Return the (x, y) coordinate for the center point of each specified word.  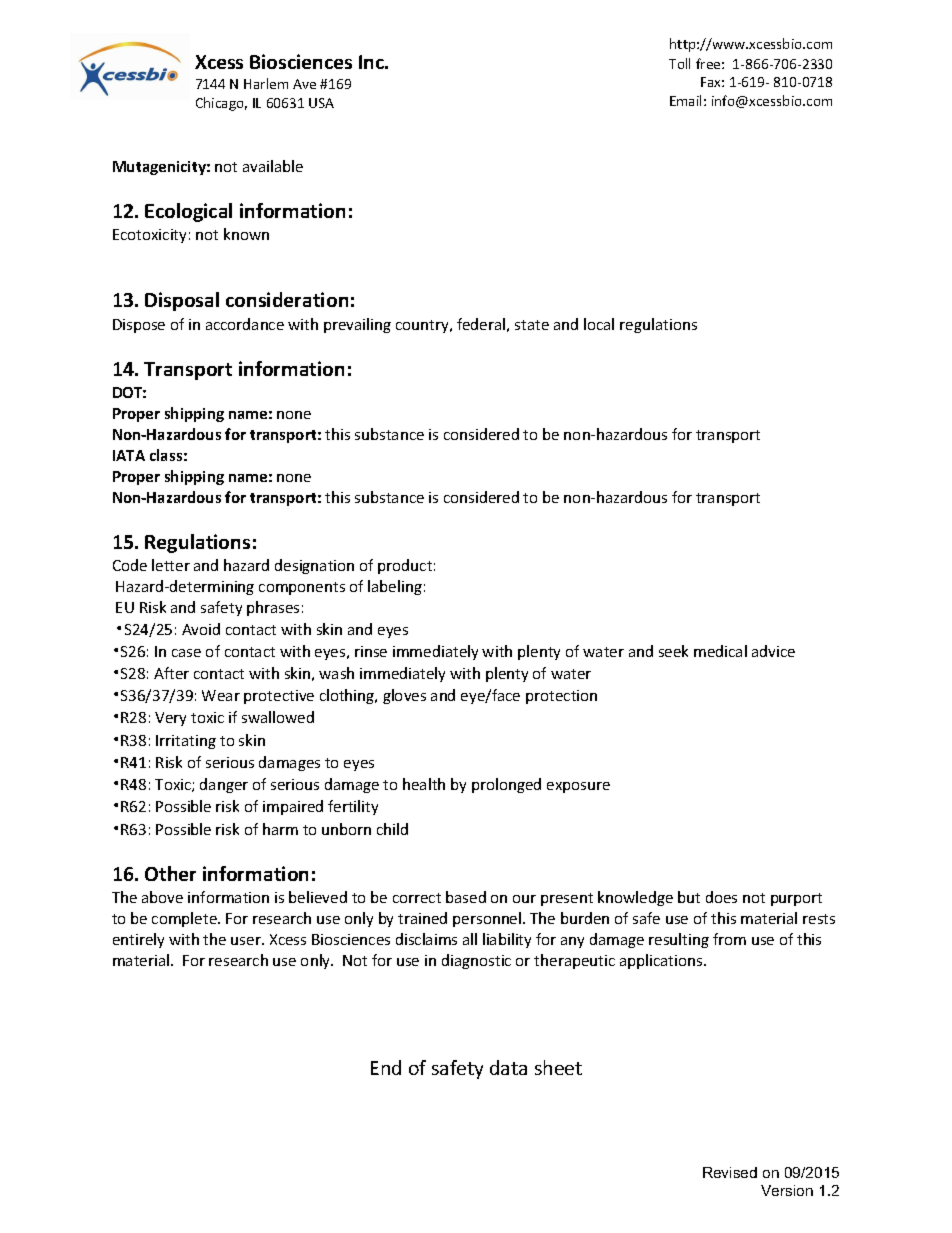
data (508, 1067)
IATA (129, 455)
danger (224, 785)
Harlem (266, 83)
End (386, 1067)
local (599, 324)
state (532, 325)
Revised (730, 1172)
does (721, 897)
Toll (679, 63)
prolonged (506, 785)
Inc (373, 62)
